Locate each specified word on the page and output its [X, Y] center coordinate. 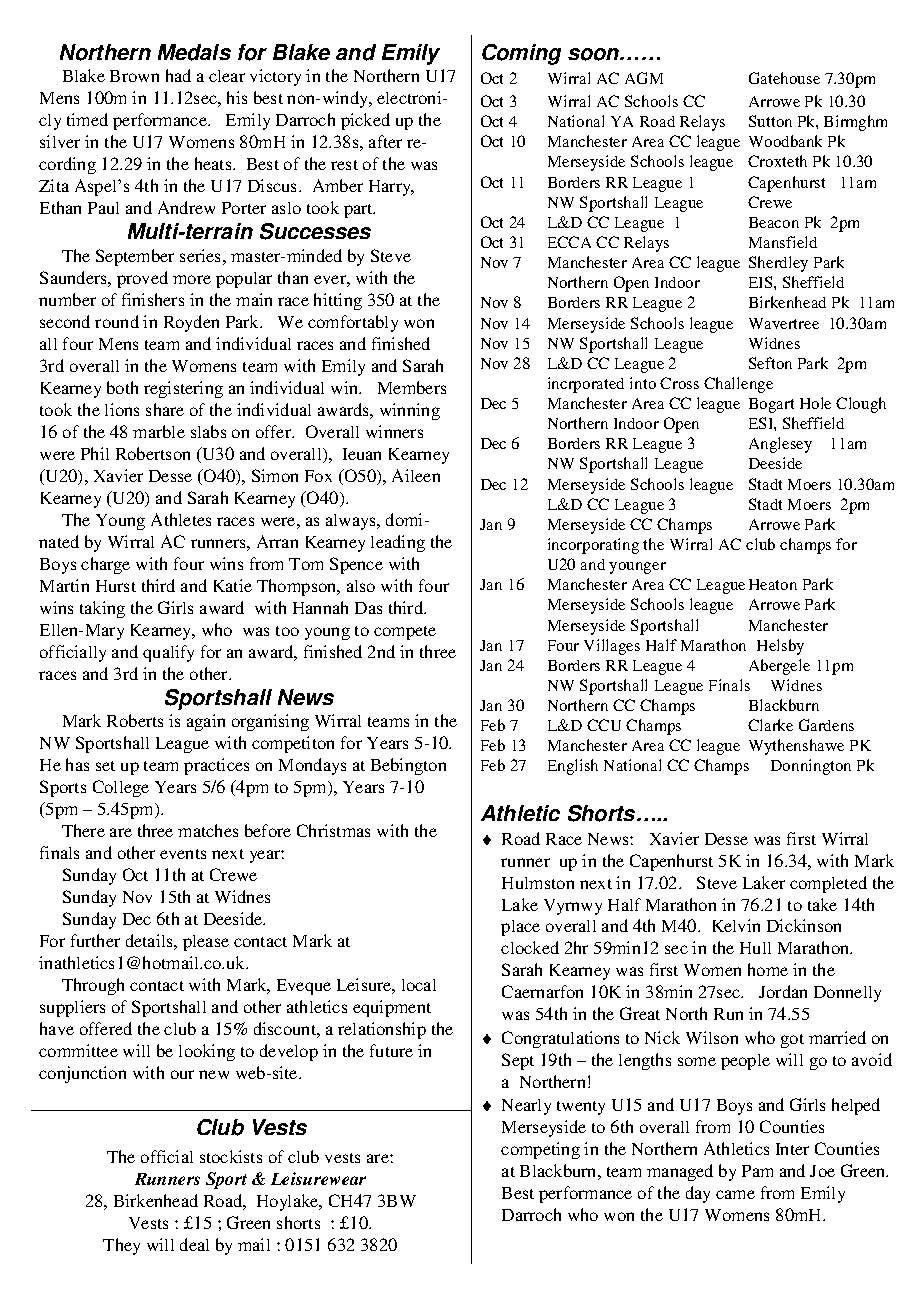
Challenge [738, 385]
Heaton [773, 584]
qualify [168, 653]
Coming [521, 54]
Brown [134, 76]
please [206, 943]
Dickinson [804, 925]
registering [183, 389]
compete [405, 633]
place [520, 928]
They [121, 1246]
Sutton [770, 121]
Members [412, 387]
